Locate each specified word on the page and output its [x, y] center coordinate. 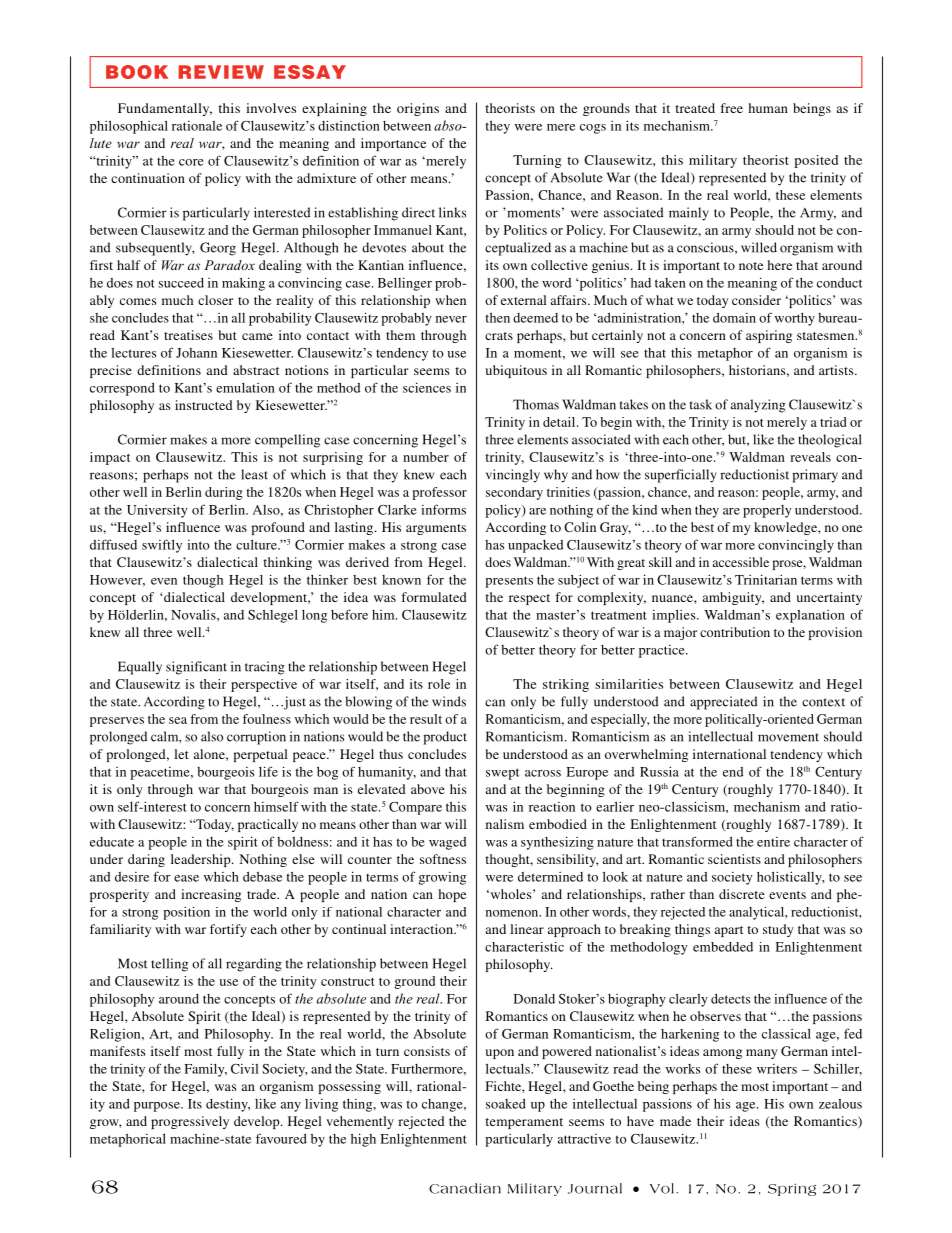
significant [196, 668]
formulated [434, 597]
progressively [190, 1122]
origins [418, 109]
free [731, 108]
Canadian [465, 1188]
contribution [735, 632]
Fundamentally [165, 109]
